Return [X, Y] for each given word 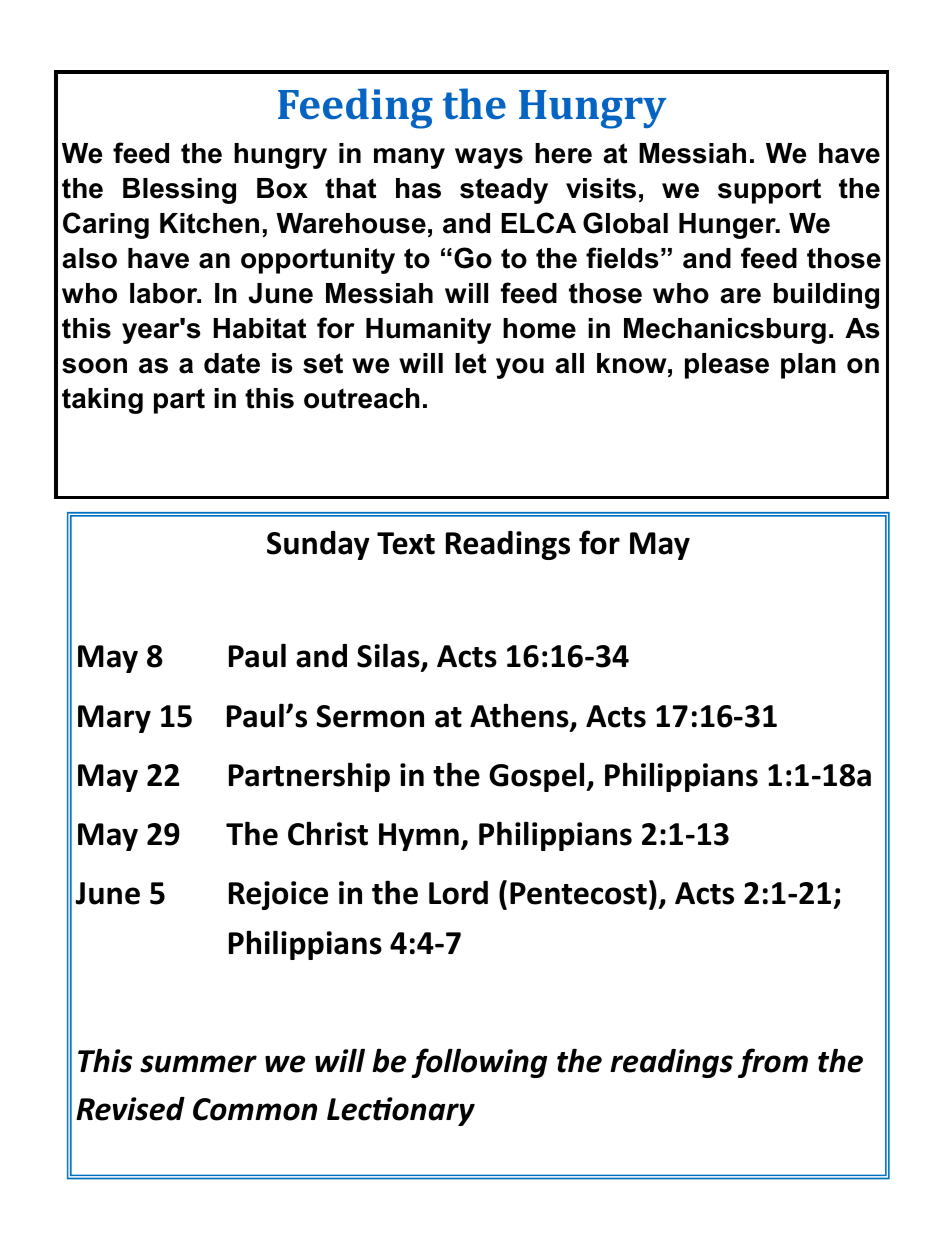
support [769, 191]
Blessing [179, 191]
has [418, 188]
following [479, 1063]
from [773, 1063]
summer [198, 1064]
